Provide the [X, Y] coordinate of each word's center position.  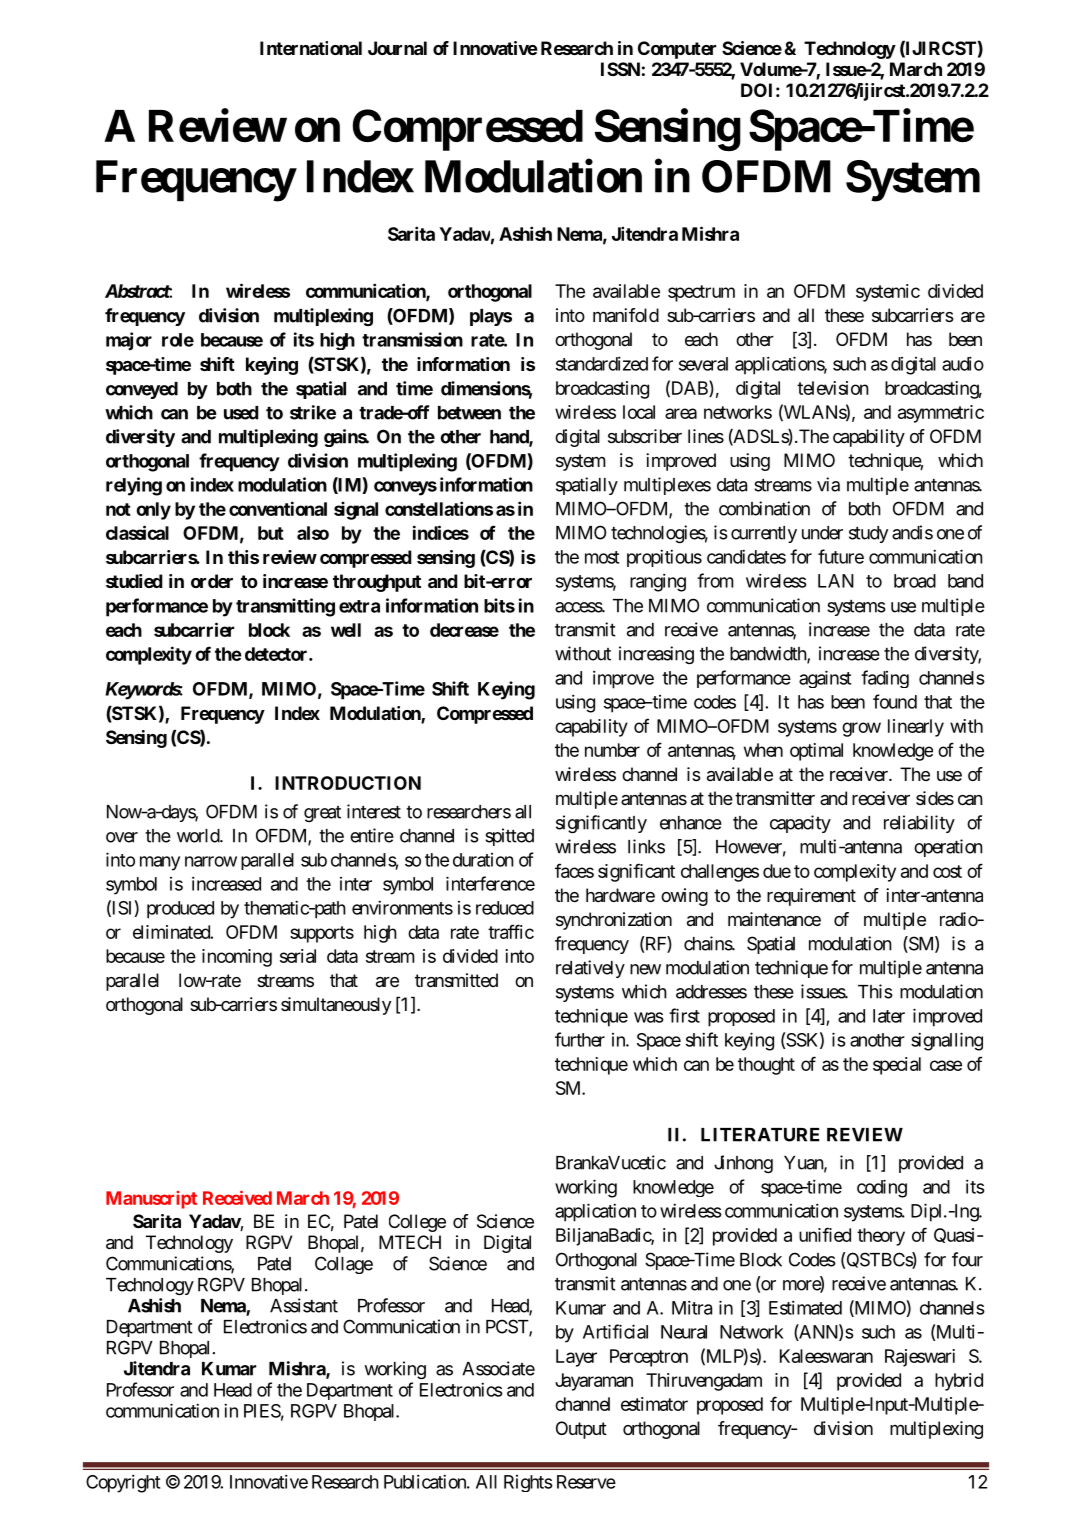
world [199, 836]
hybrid [959, 1382]
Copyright [123, 1483]
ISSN [620, 69]
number [612, 750]
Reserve [586, 1482]
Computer [677, 50]
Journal [397, 48]
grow [861, 729]
